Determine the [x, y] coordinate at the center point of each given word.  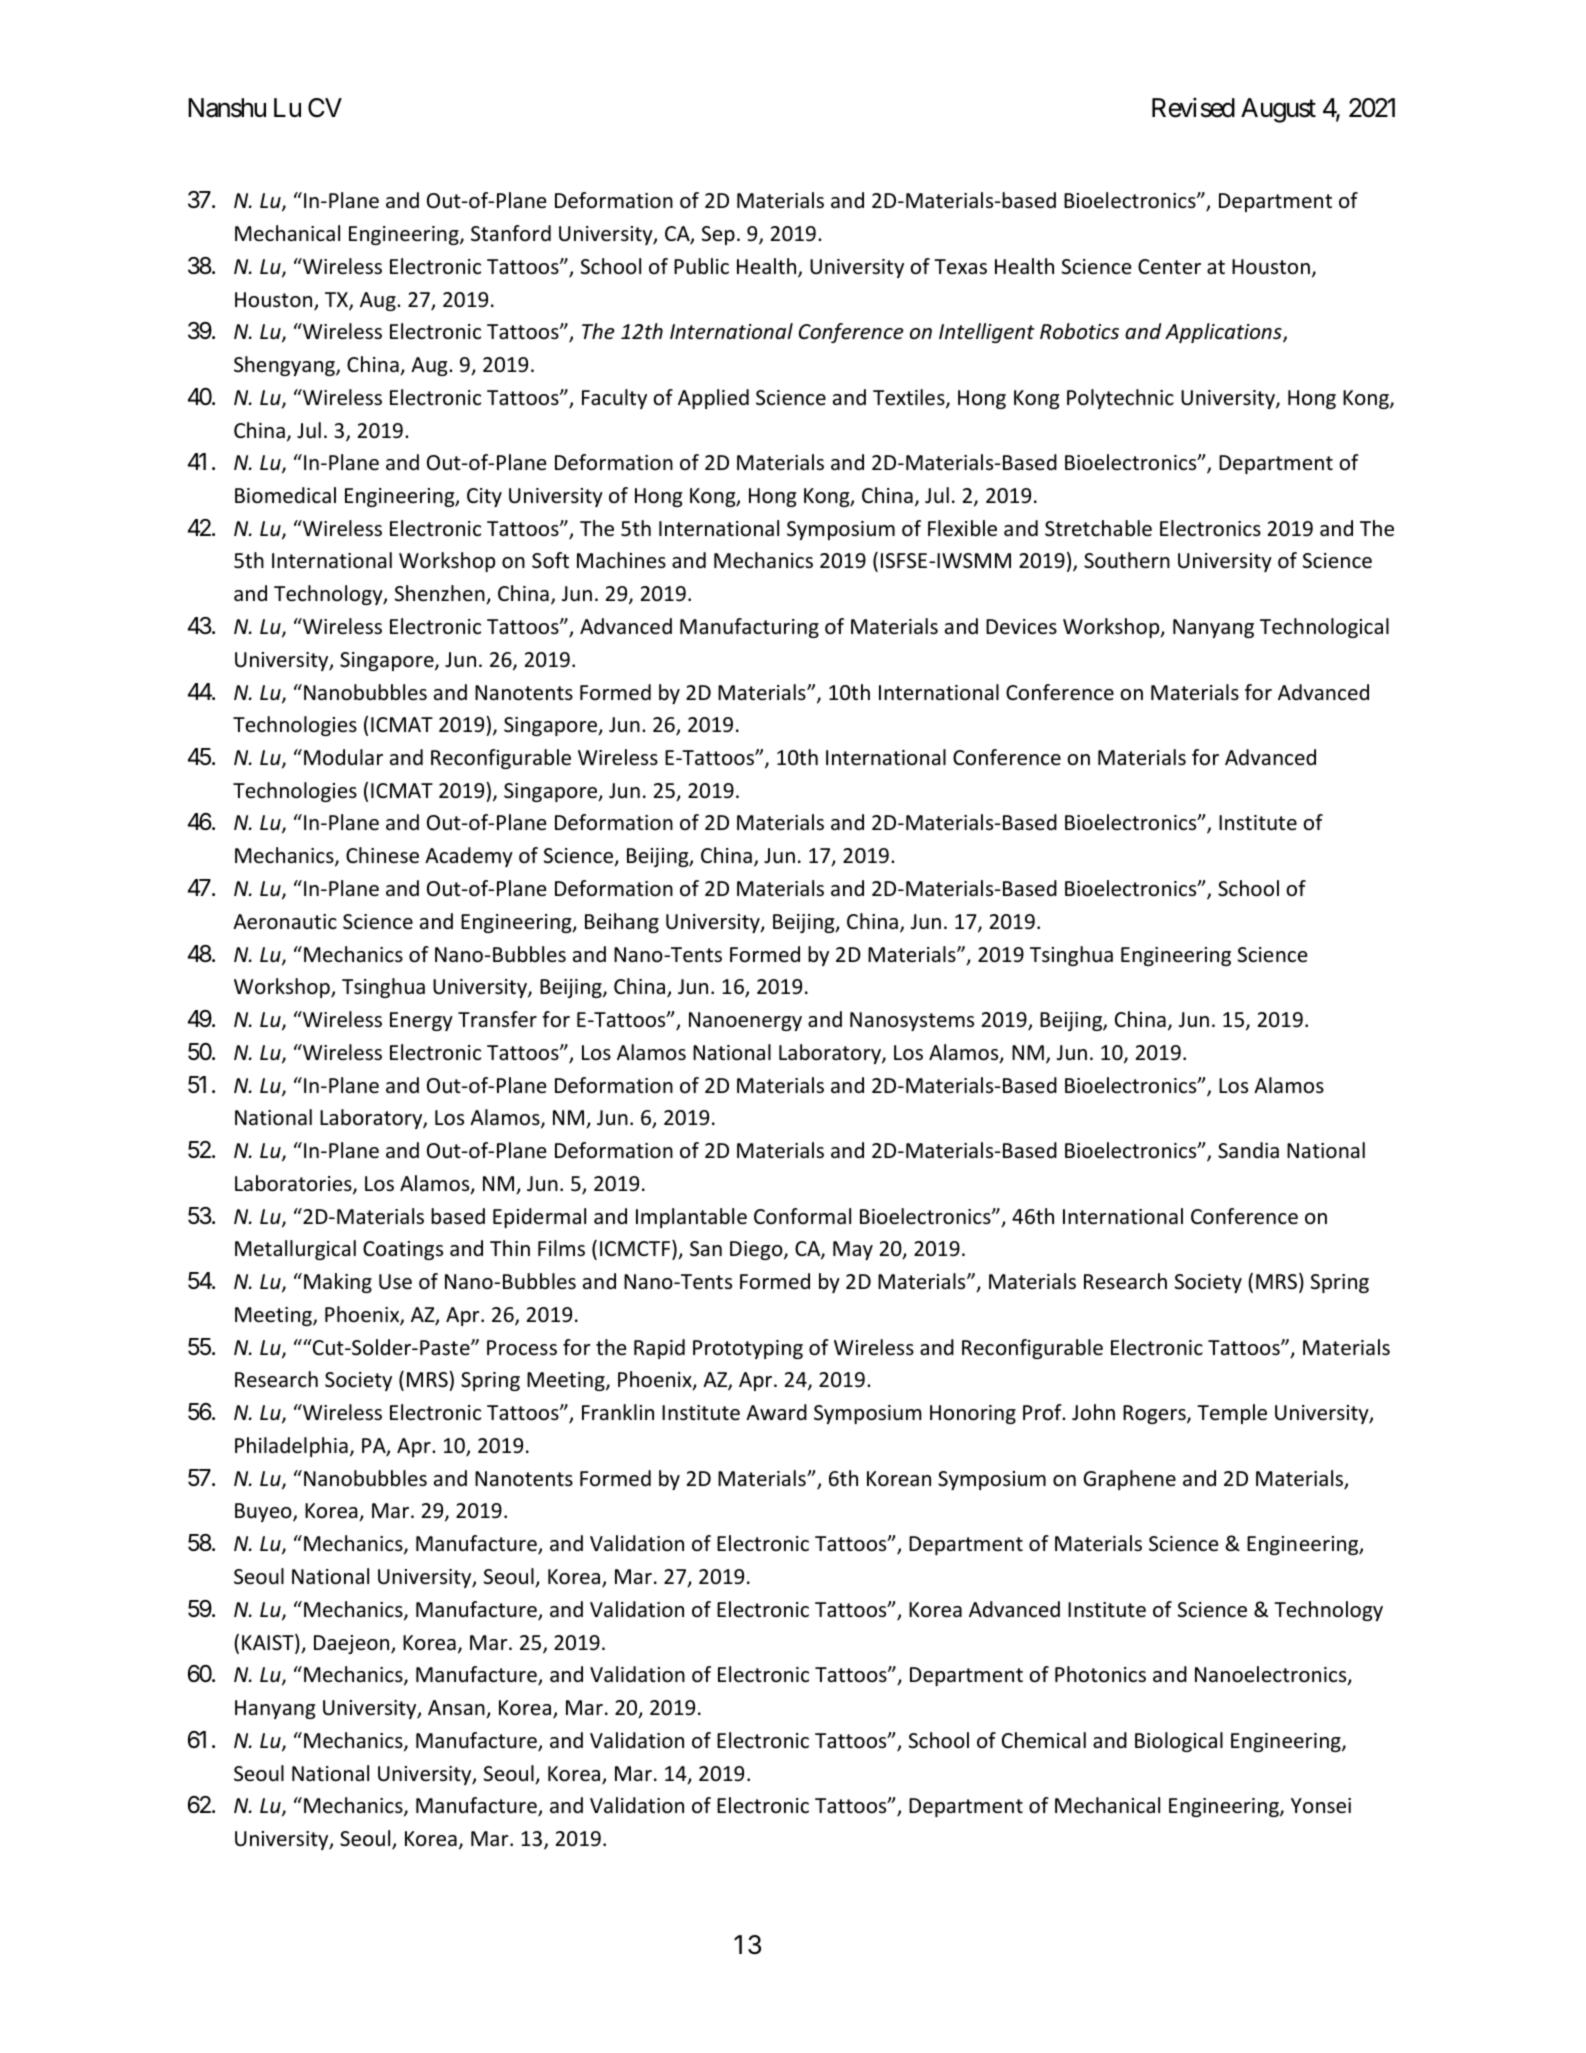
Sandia [1248, 1150]
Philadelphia [291, 1447]
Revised [1193, 107]
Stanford [511, 233]
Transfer [497, 1019]
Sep [718, 235]
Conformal [802, 1216]
